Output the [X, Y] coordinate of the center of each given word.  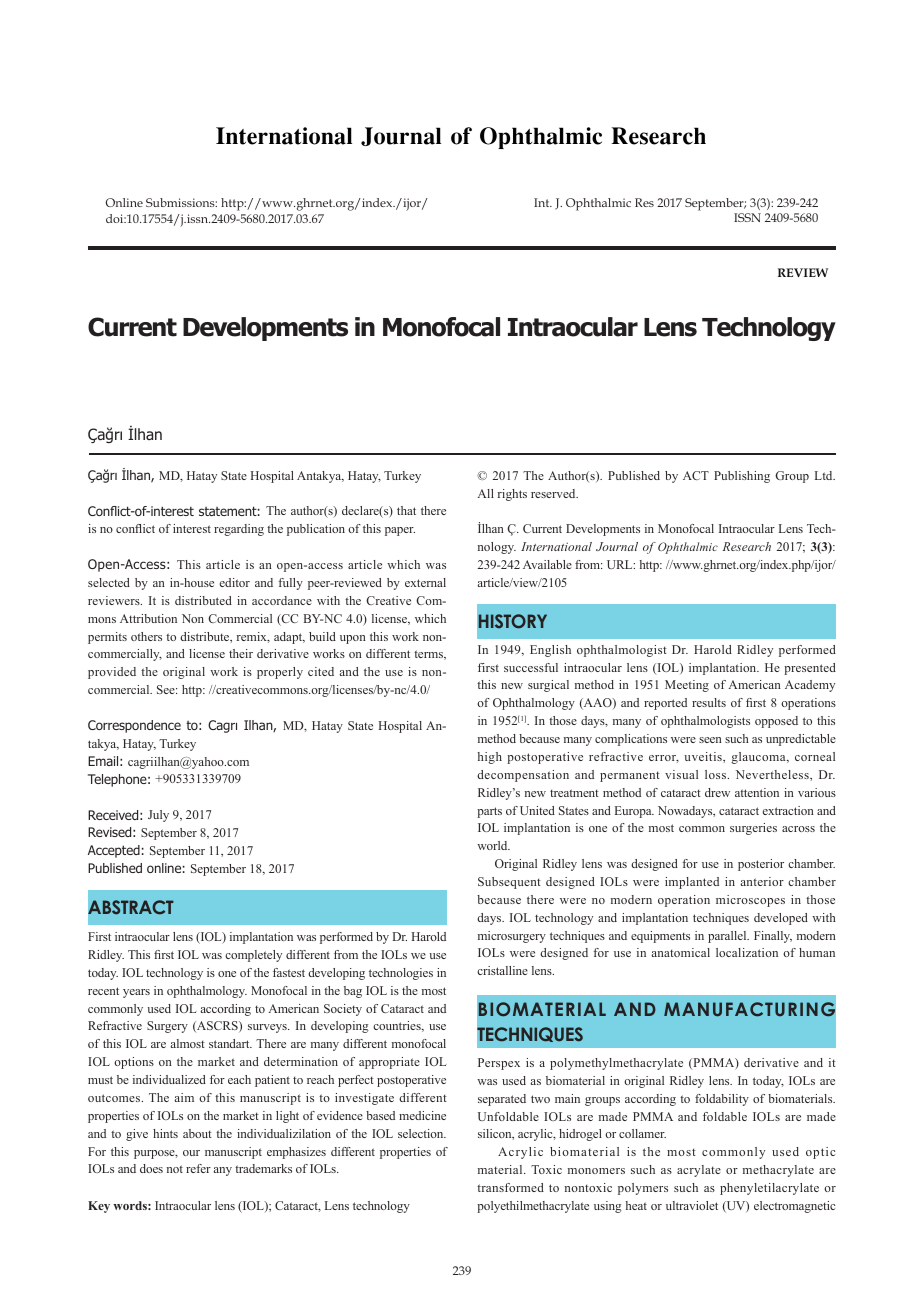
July [158, 816]
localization [747, 952]
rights [512, 495]
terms [429, 655]
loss [715, 774]
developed [781, 919]
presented [810, 669]
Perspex [499, 1064]
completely [253, 956]
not [175, 1169]
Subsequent [509, 883]
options [134, 1063]
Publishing [742, 477]
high [490, 758]
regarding [239, 530]
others [146, 636]
